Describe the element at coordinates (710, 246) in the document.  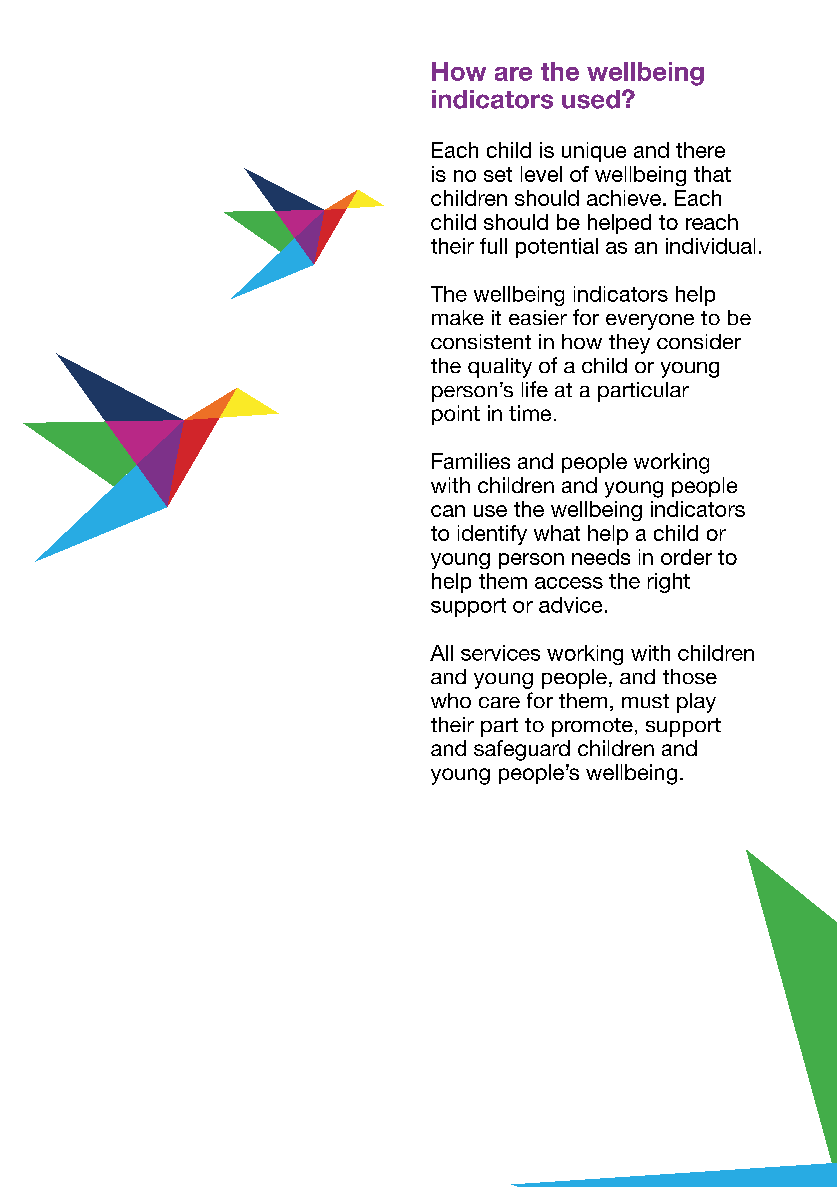
I see `individual` at that location.
